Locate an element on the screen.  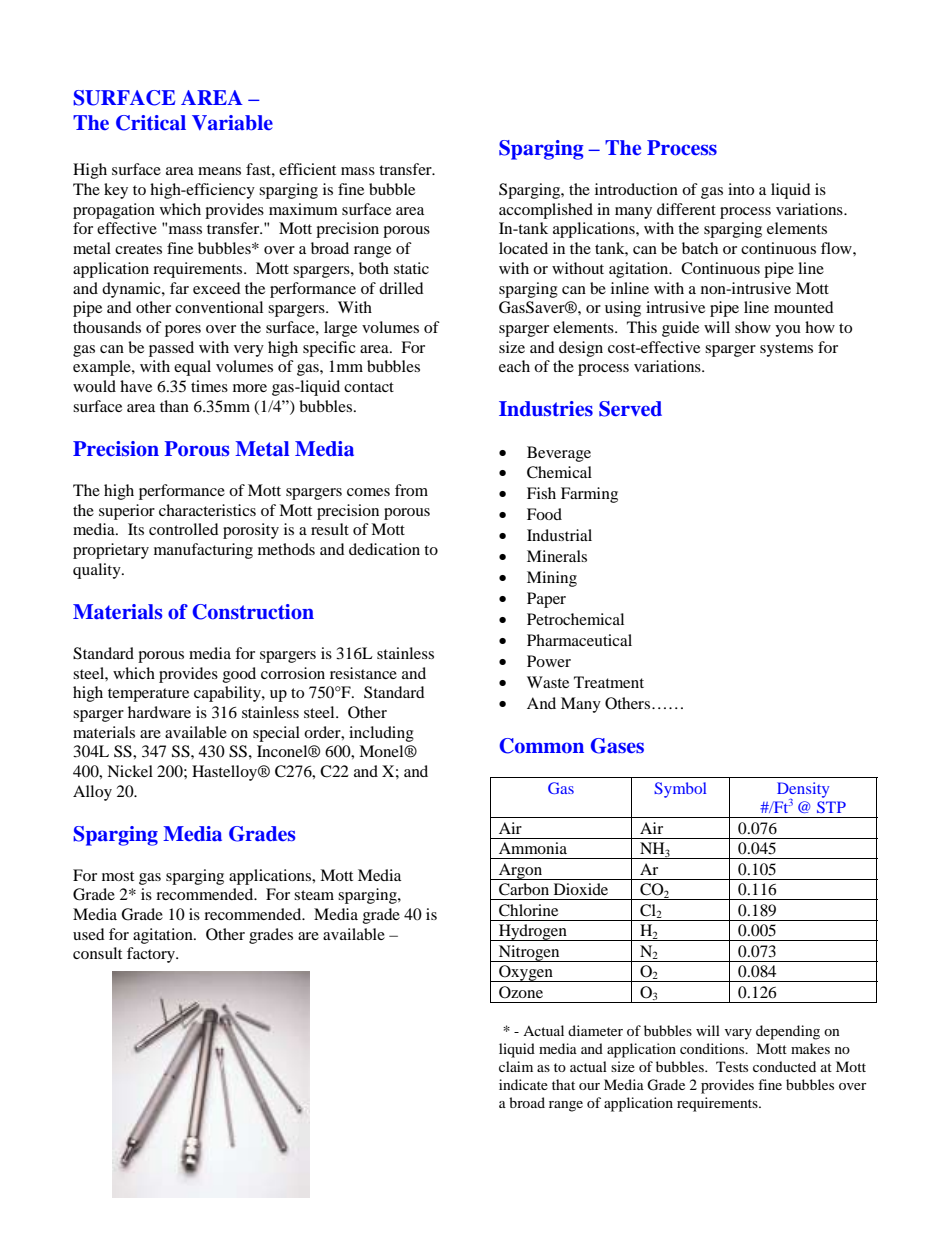
means is located at coordinates (219, 171).
